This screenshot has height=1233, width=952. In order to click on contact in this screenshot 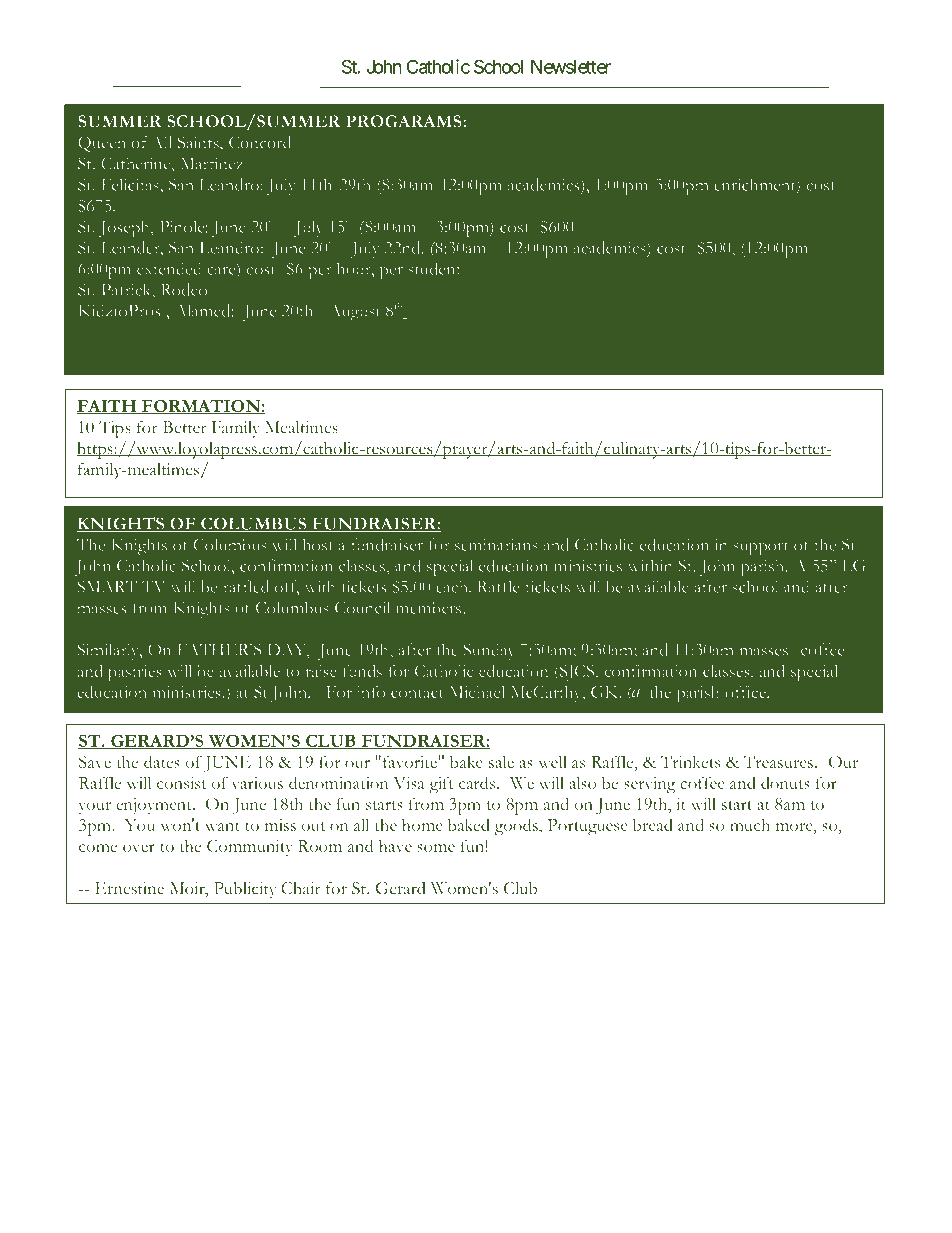, I will do `click(417, 693)`.
